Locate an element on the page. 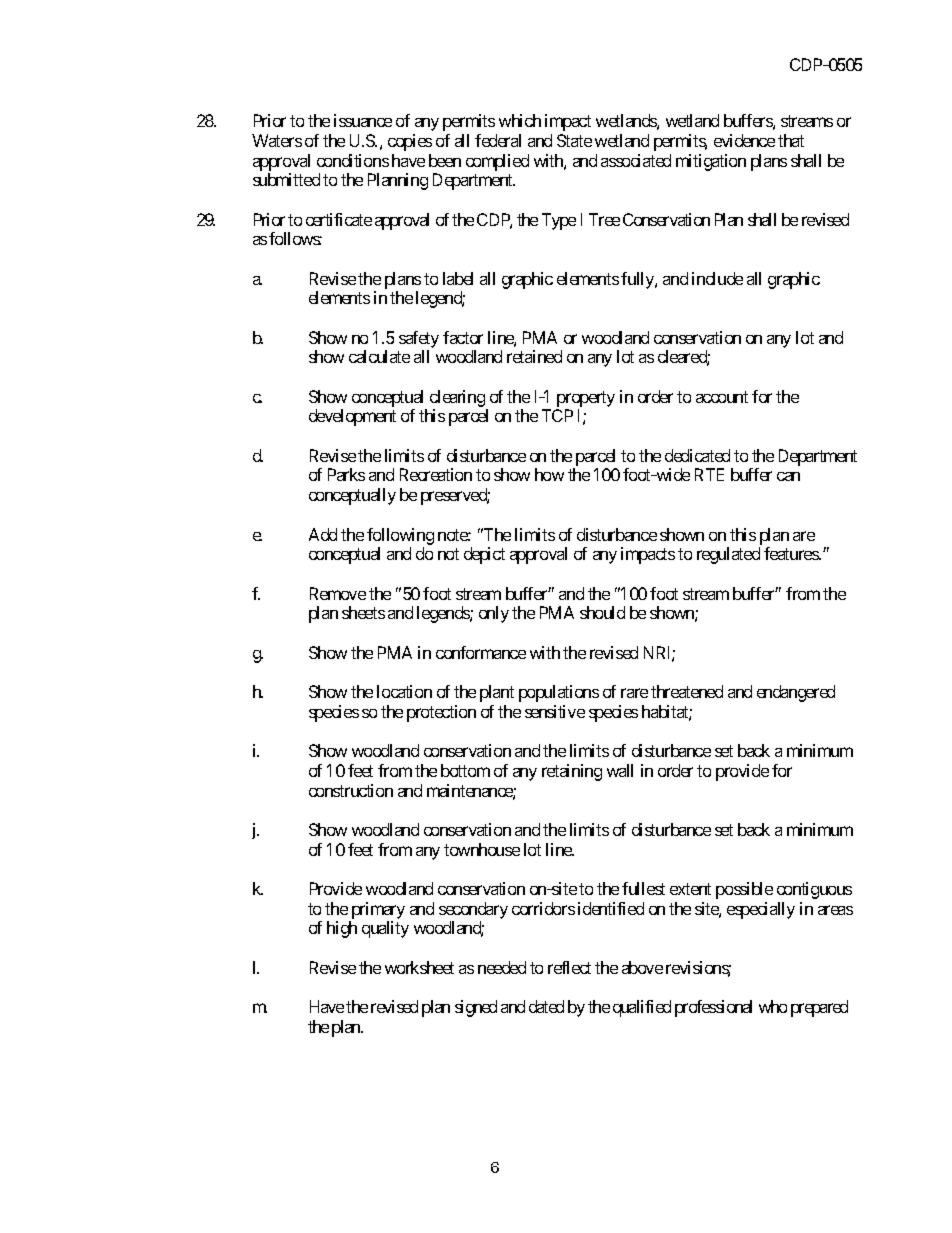  calculate is located at coordinates (379, 356).
